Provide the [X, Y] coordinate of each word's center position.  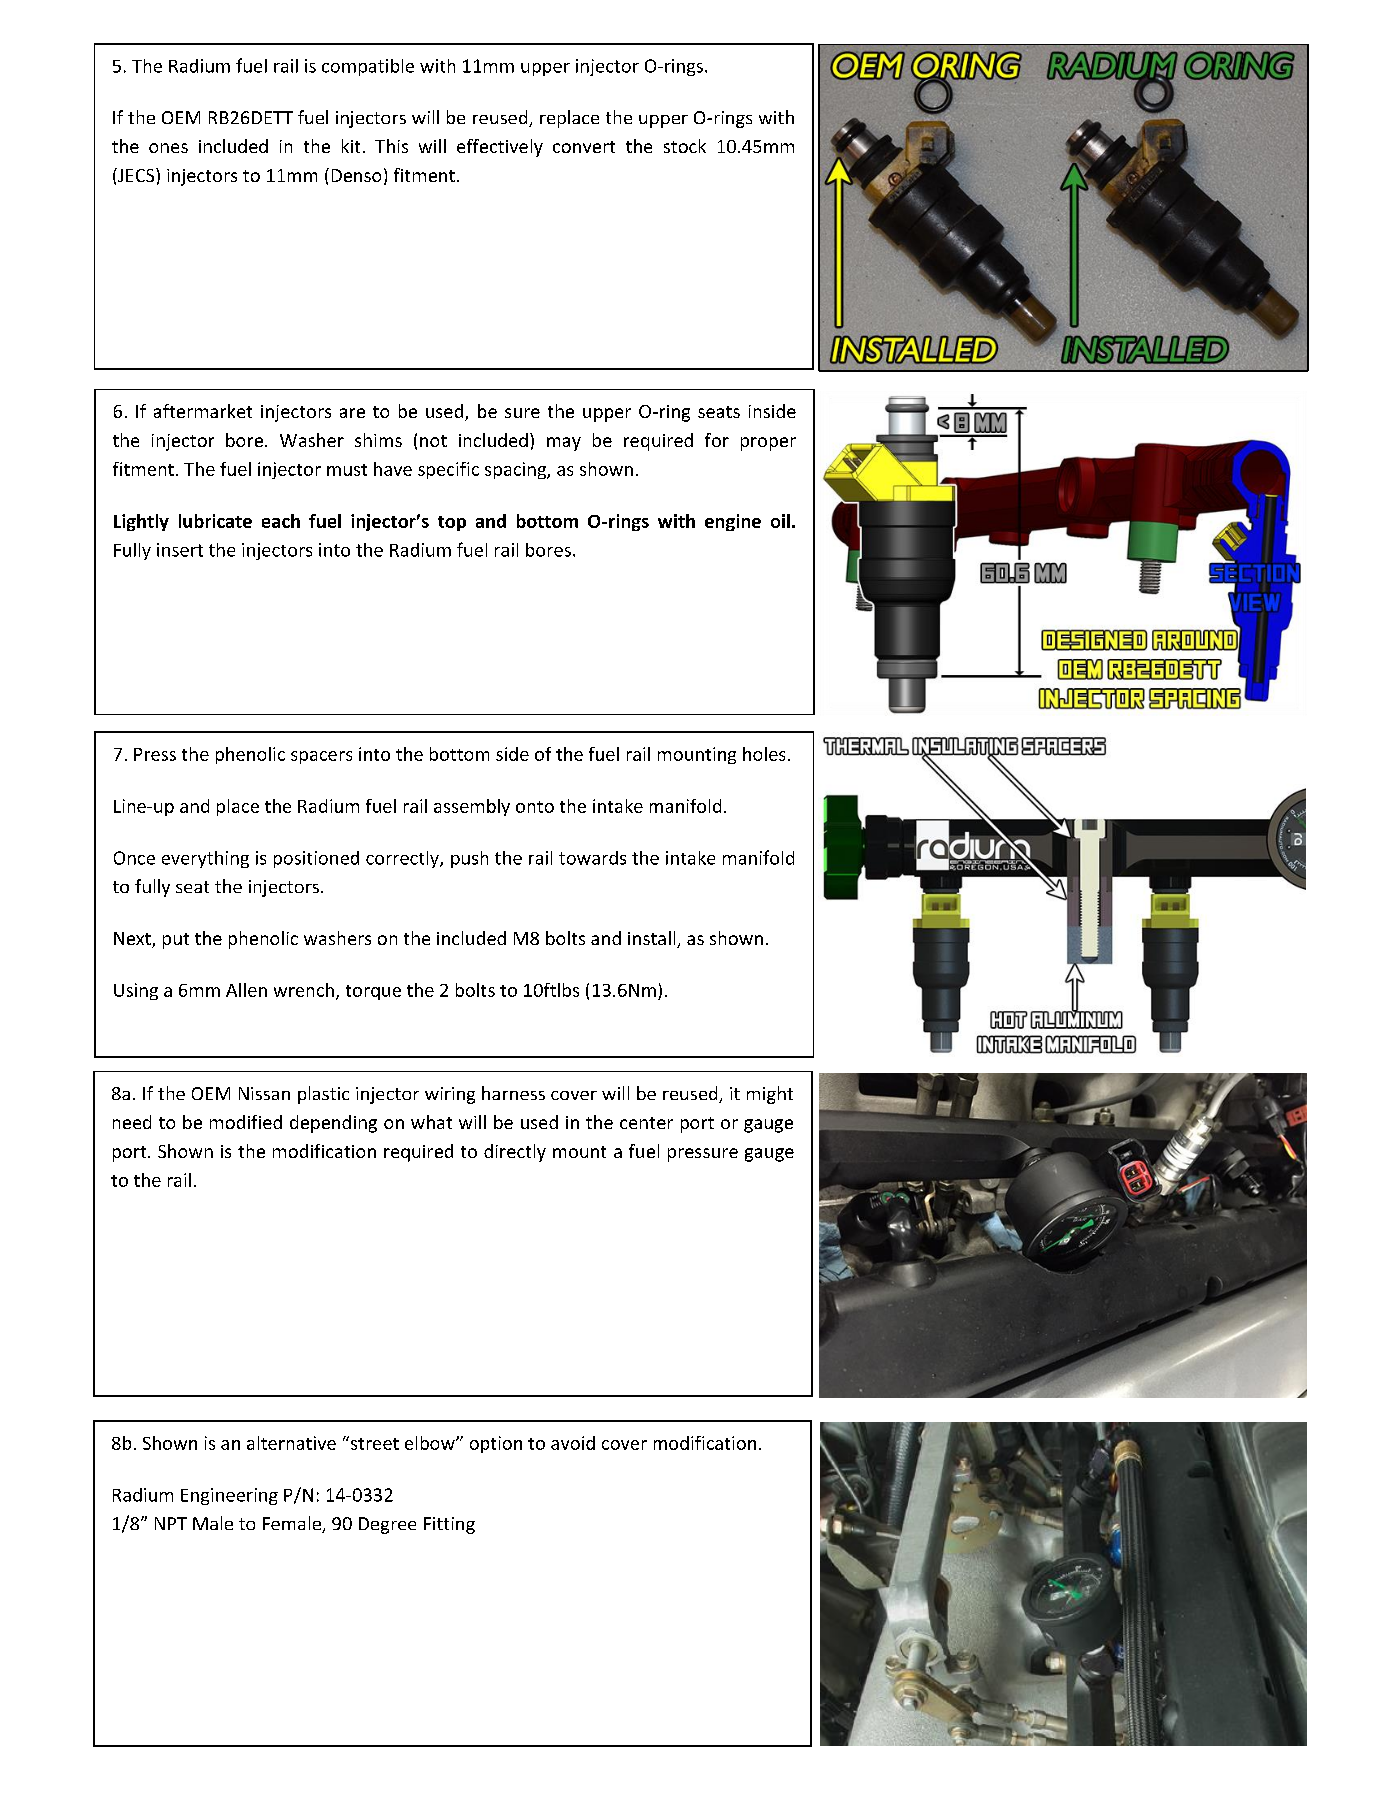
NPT [171, 1523]
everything [205, 859]
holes [764, 754]
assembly [472, 807]
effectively [500, 148]
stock [685, 146]
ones [168, 148]
